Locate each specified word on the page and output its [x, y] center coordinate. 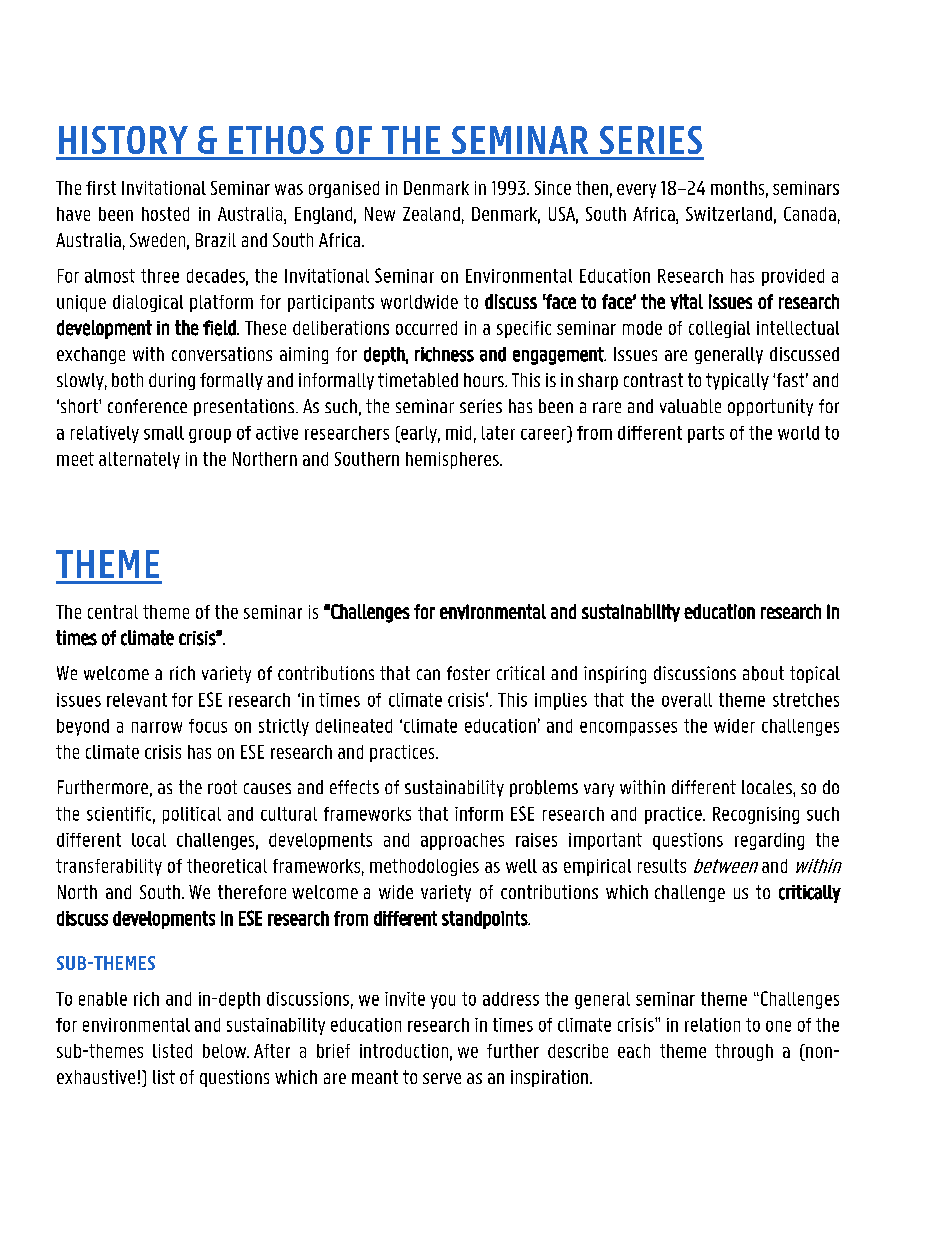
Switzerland [729, 214]
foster [468, 673]
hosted [165, 214]
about [763, 673]
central [113, 612]
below [226, 1051]
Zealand [431, 214]
